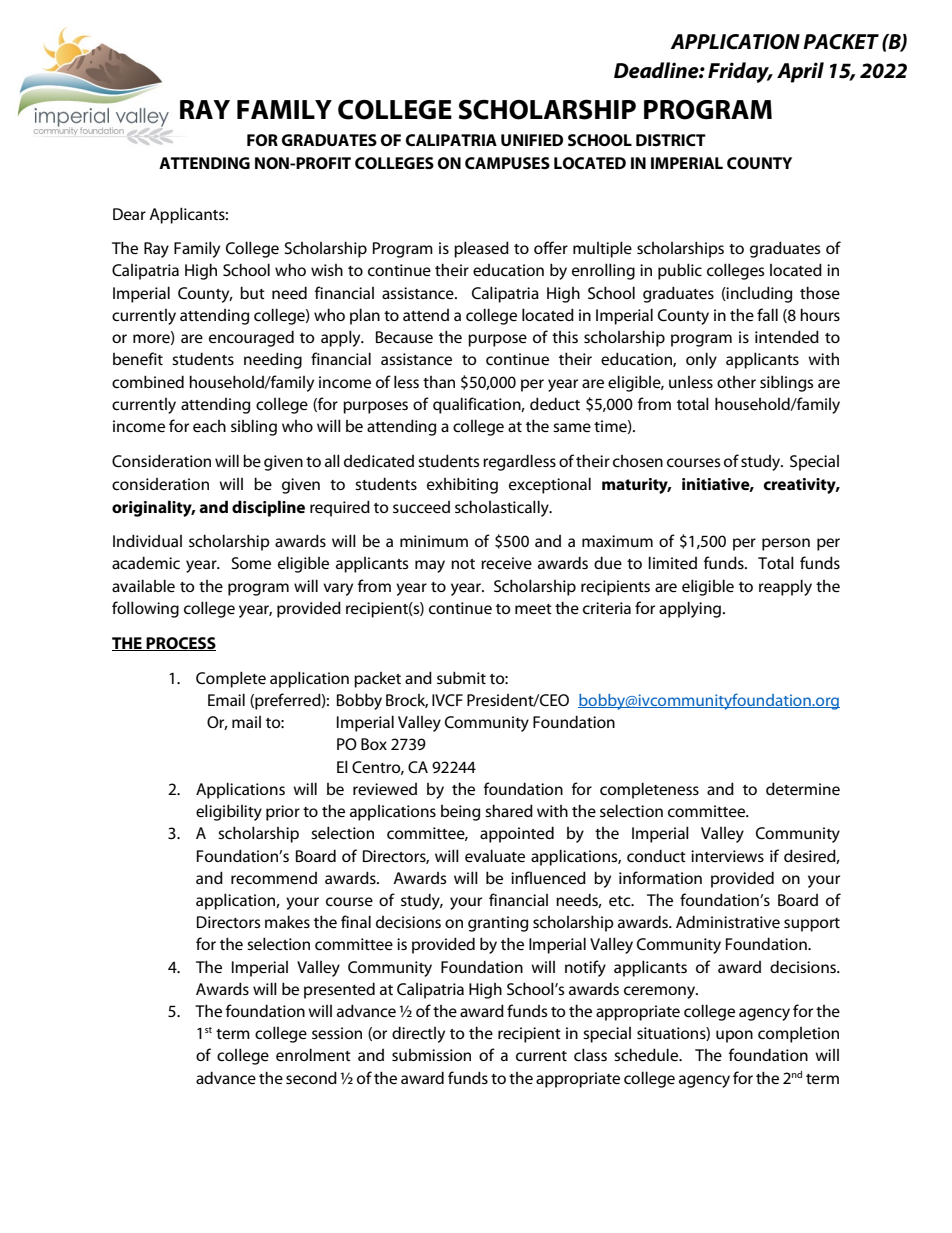 This page has width=952, height=1233. I want to click on each, so click(209, 426).
